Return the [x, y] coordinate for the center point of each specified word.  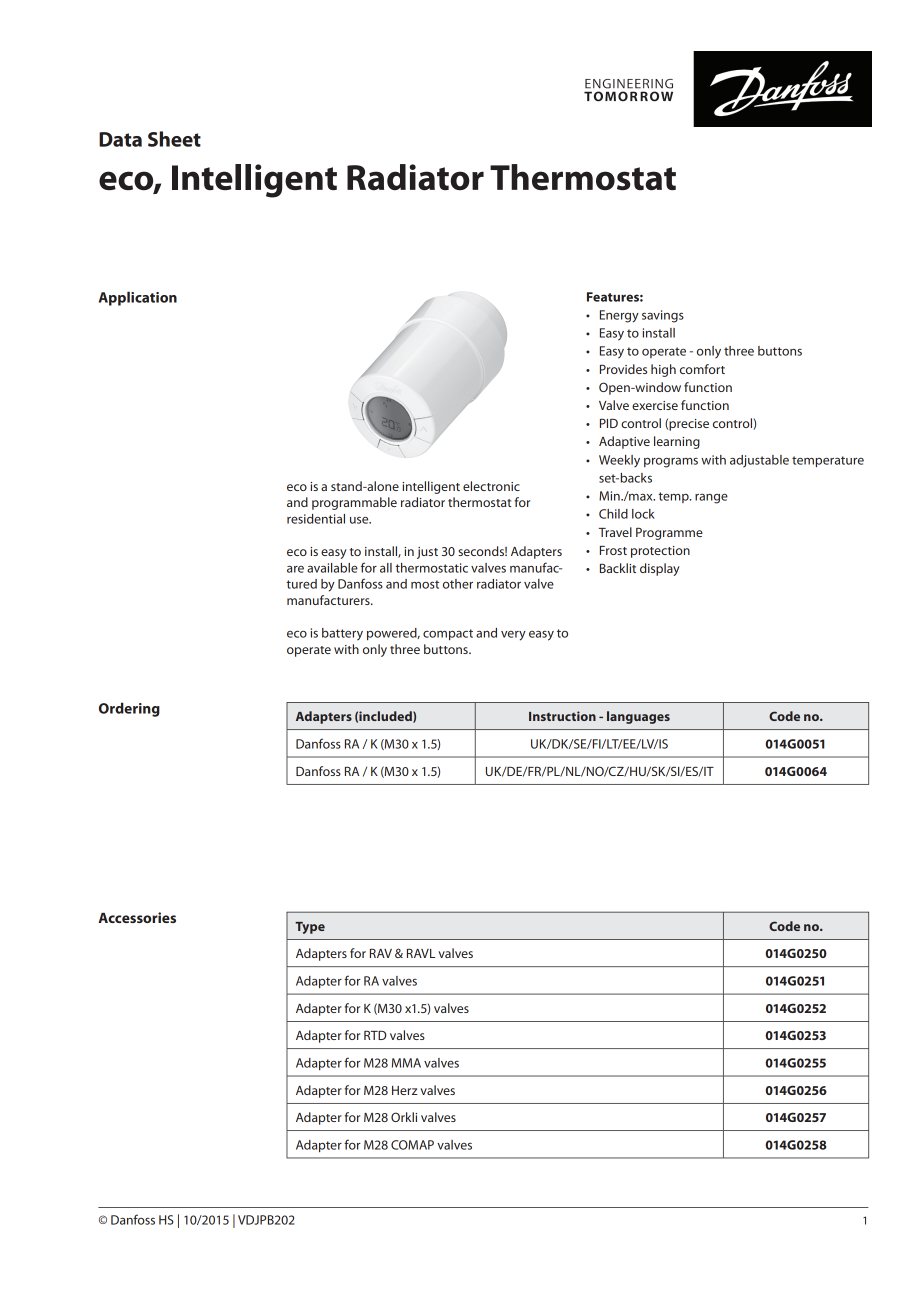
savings [663, 316]
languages [638, 717]
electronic [491, 486]
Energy [619, 316]
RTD [375, 1035]
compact [448, 634]
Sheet [174, 139]
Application [138, 298]
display [660, 569]
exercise [655, 405]
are [295, 569]
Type [310, 928]
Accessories [137, 917]
